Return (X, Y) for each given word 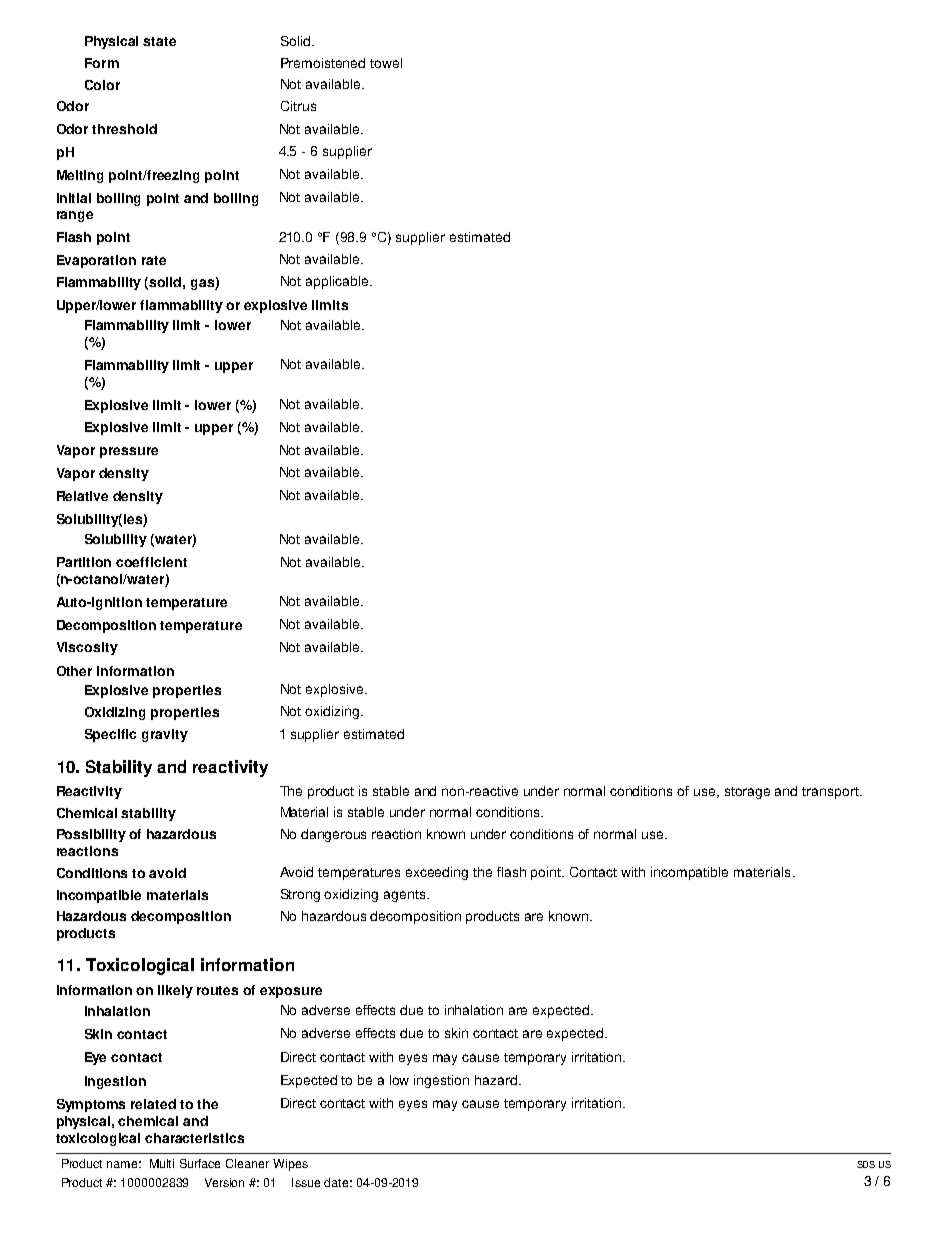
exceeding (437, 873)
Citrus (298, 106)
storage (747, 793)
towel (386, 63)
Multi (162, 1163)
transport (831, 793)
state (159, 41)
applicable (338, 282)
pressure (129, 452)
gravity (165, 735)
